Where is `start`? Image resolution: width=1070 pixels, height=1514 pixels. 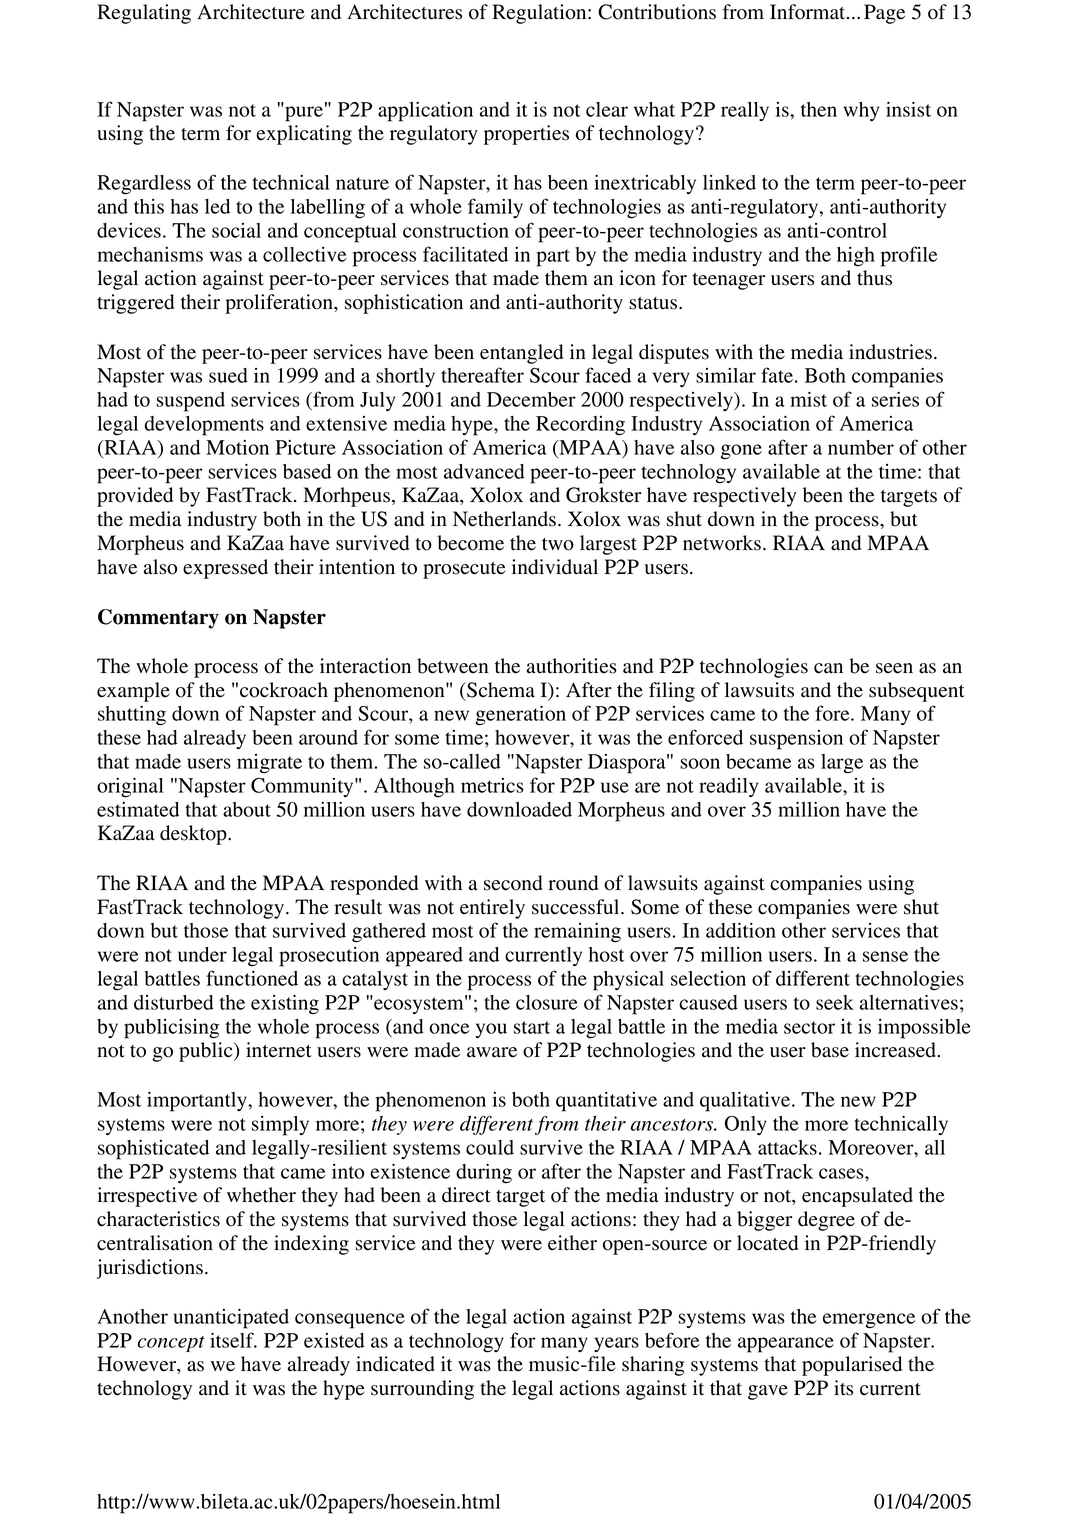
start is located at coordinates (532, 1027).
